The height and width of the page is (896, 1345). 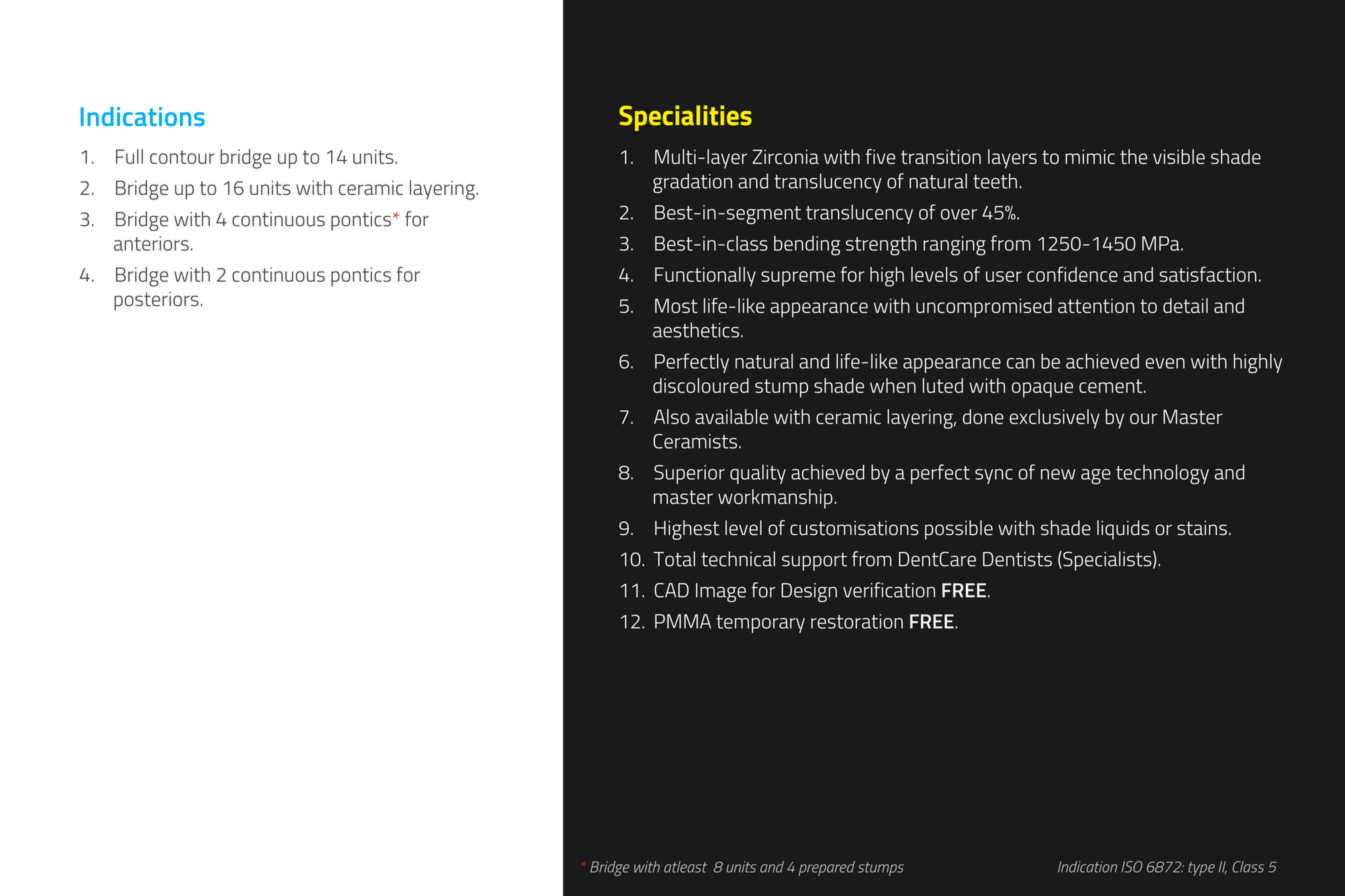 I want to click on verification, so click(x=889, y=590).
